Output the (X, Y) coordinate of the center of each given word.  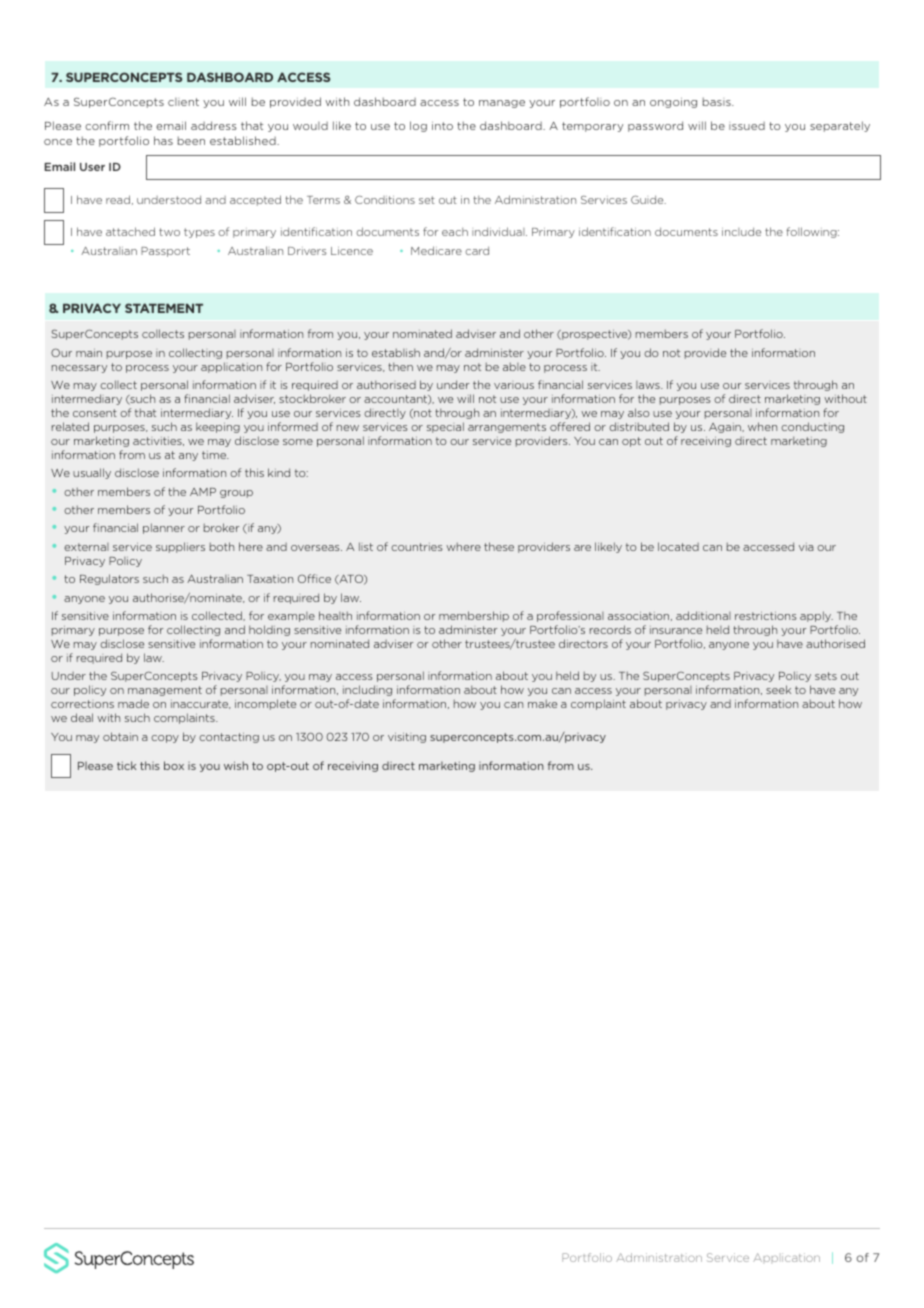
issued (747, 126)
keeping (218, 427)
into (442, 126)
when (762, 426)
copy (165, 739)
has (163, 140)
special (445, 427)
